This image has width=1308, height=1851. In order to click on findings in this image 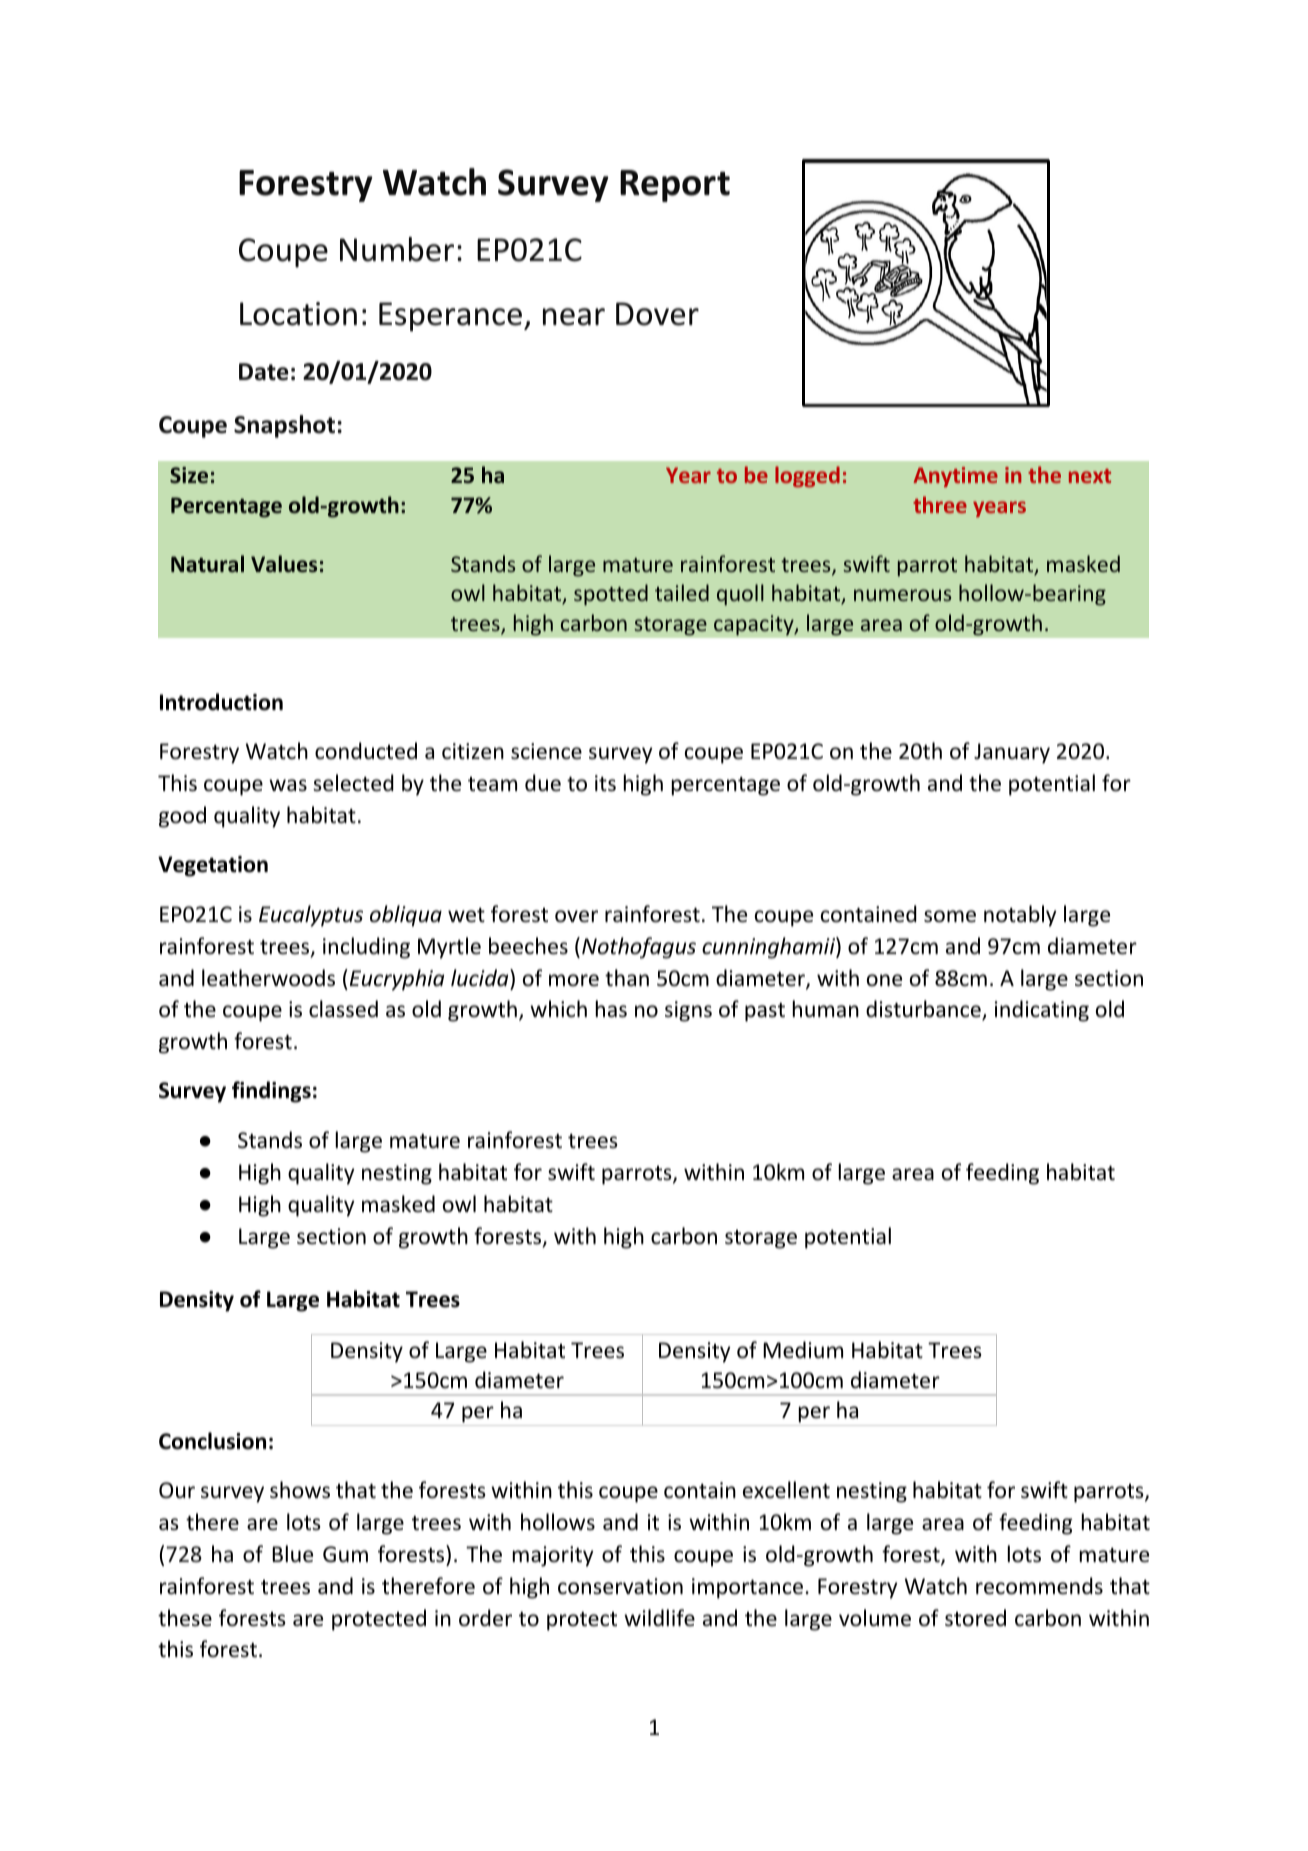, I will do `click(271, 1092)`.
